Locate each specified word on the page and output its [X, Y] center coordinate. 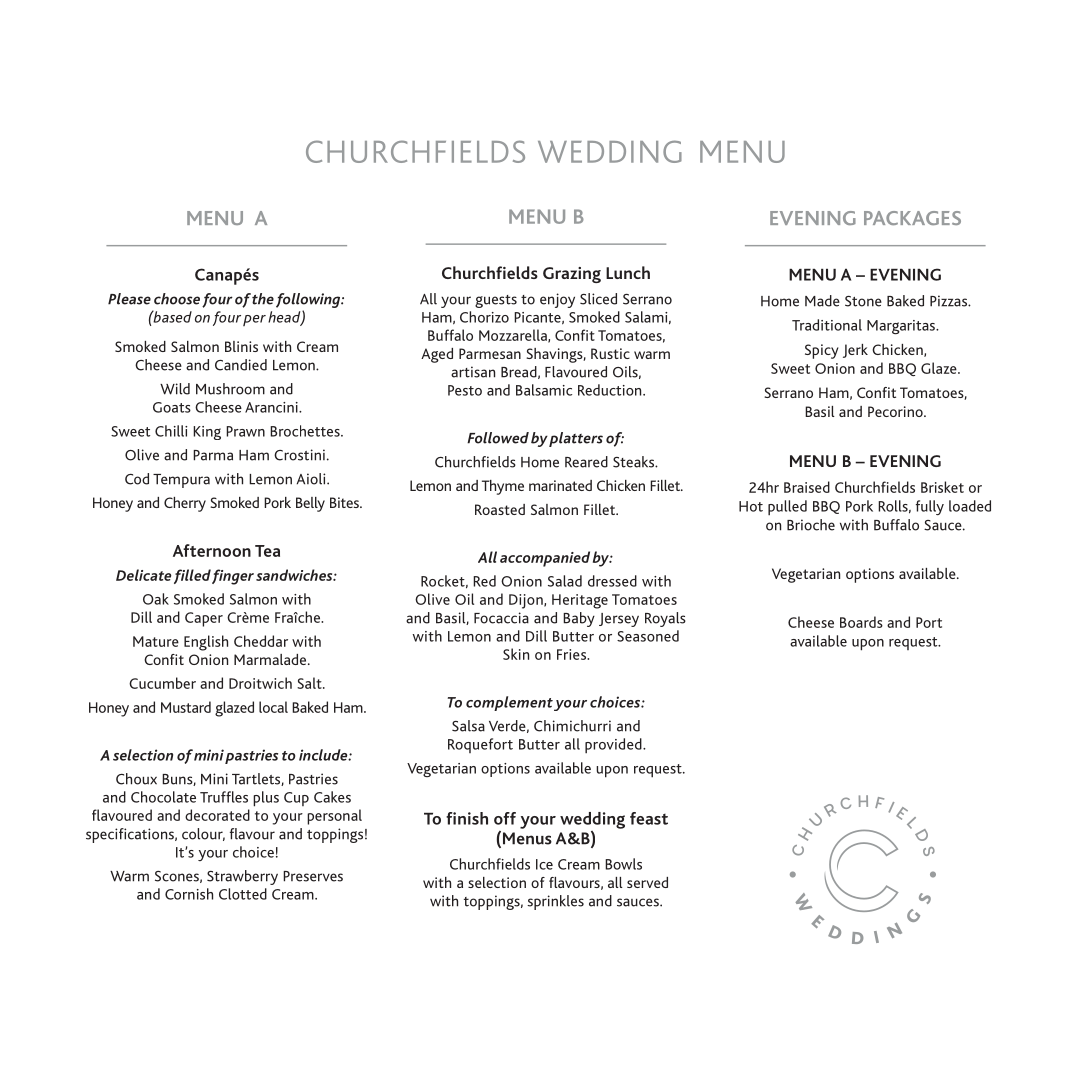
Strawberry [242, 877]
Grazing [572, 275]
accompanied [545, 559]
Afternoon [212, 550]
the [263, 299]
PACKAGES [912, 218]
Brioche [811, 525]
